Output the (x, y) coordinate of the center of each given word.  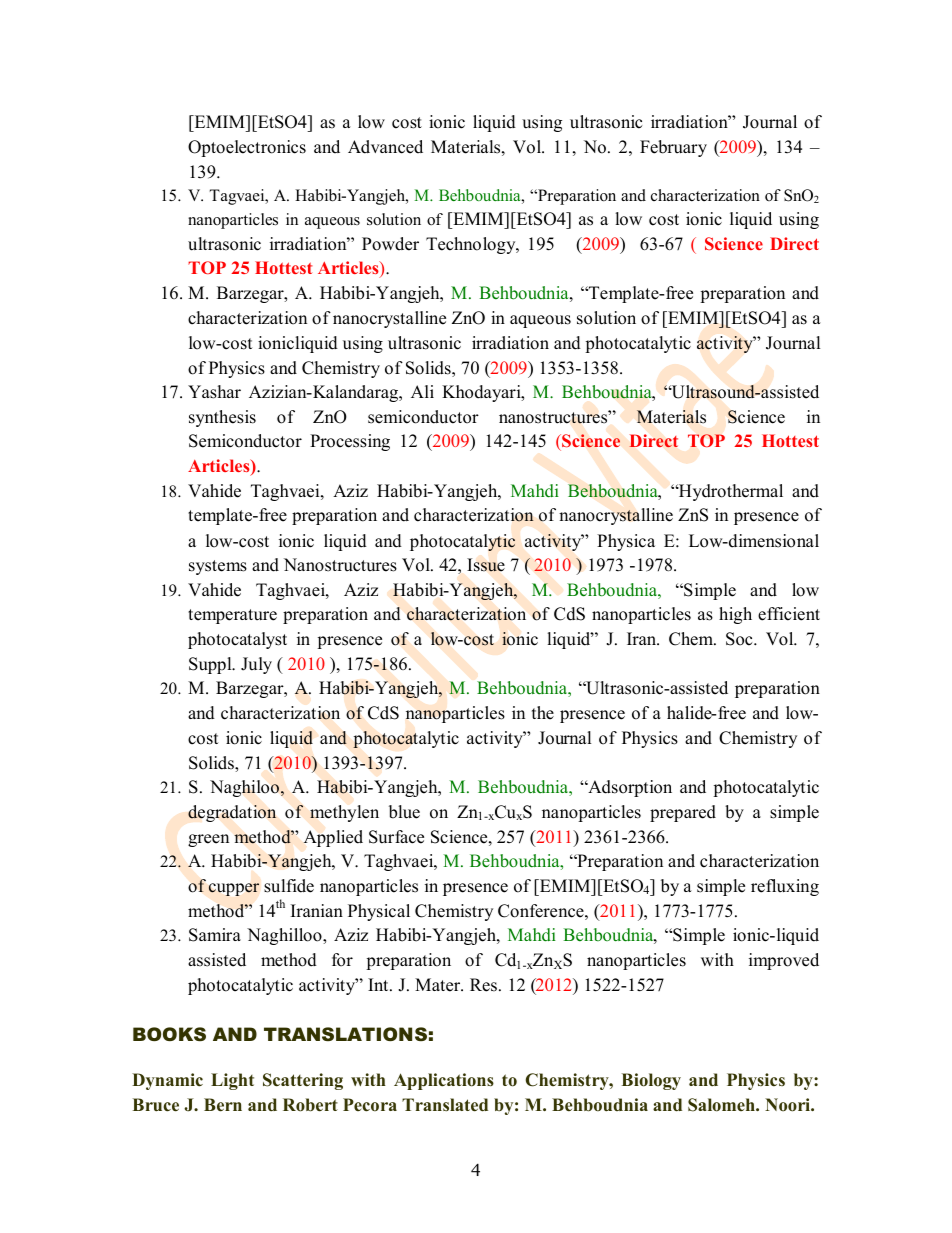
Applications (444, 1081)
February (673, 148)
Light (232, 1081)
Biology (651, 1081)
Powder (390, 244)
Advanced (385, 147)
